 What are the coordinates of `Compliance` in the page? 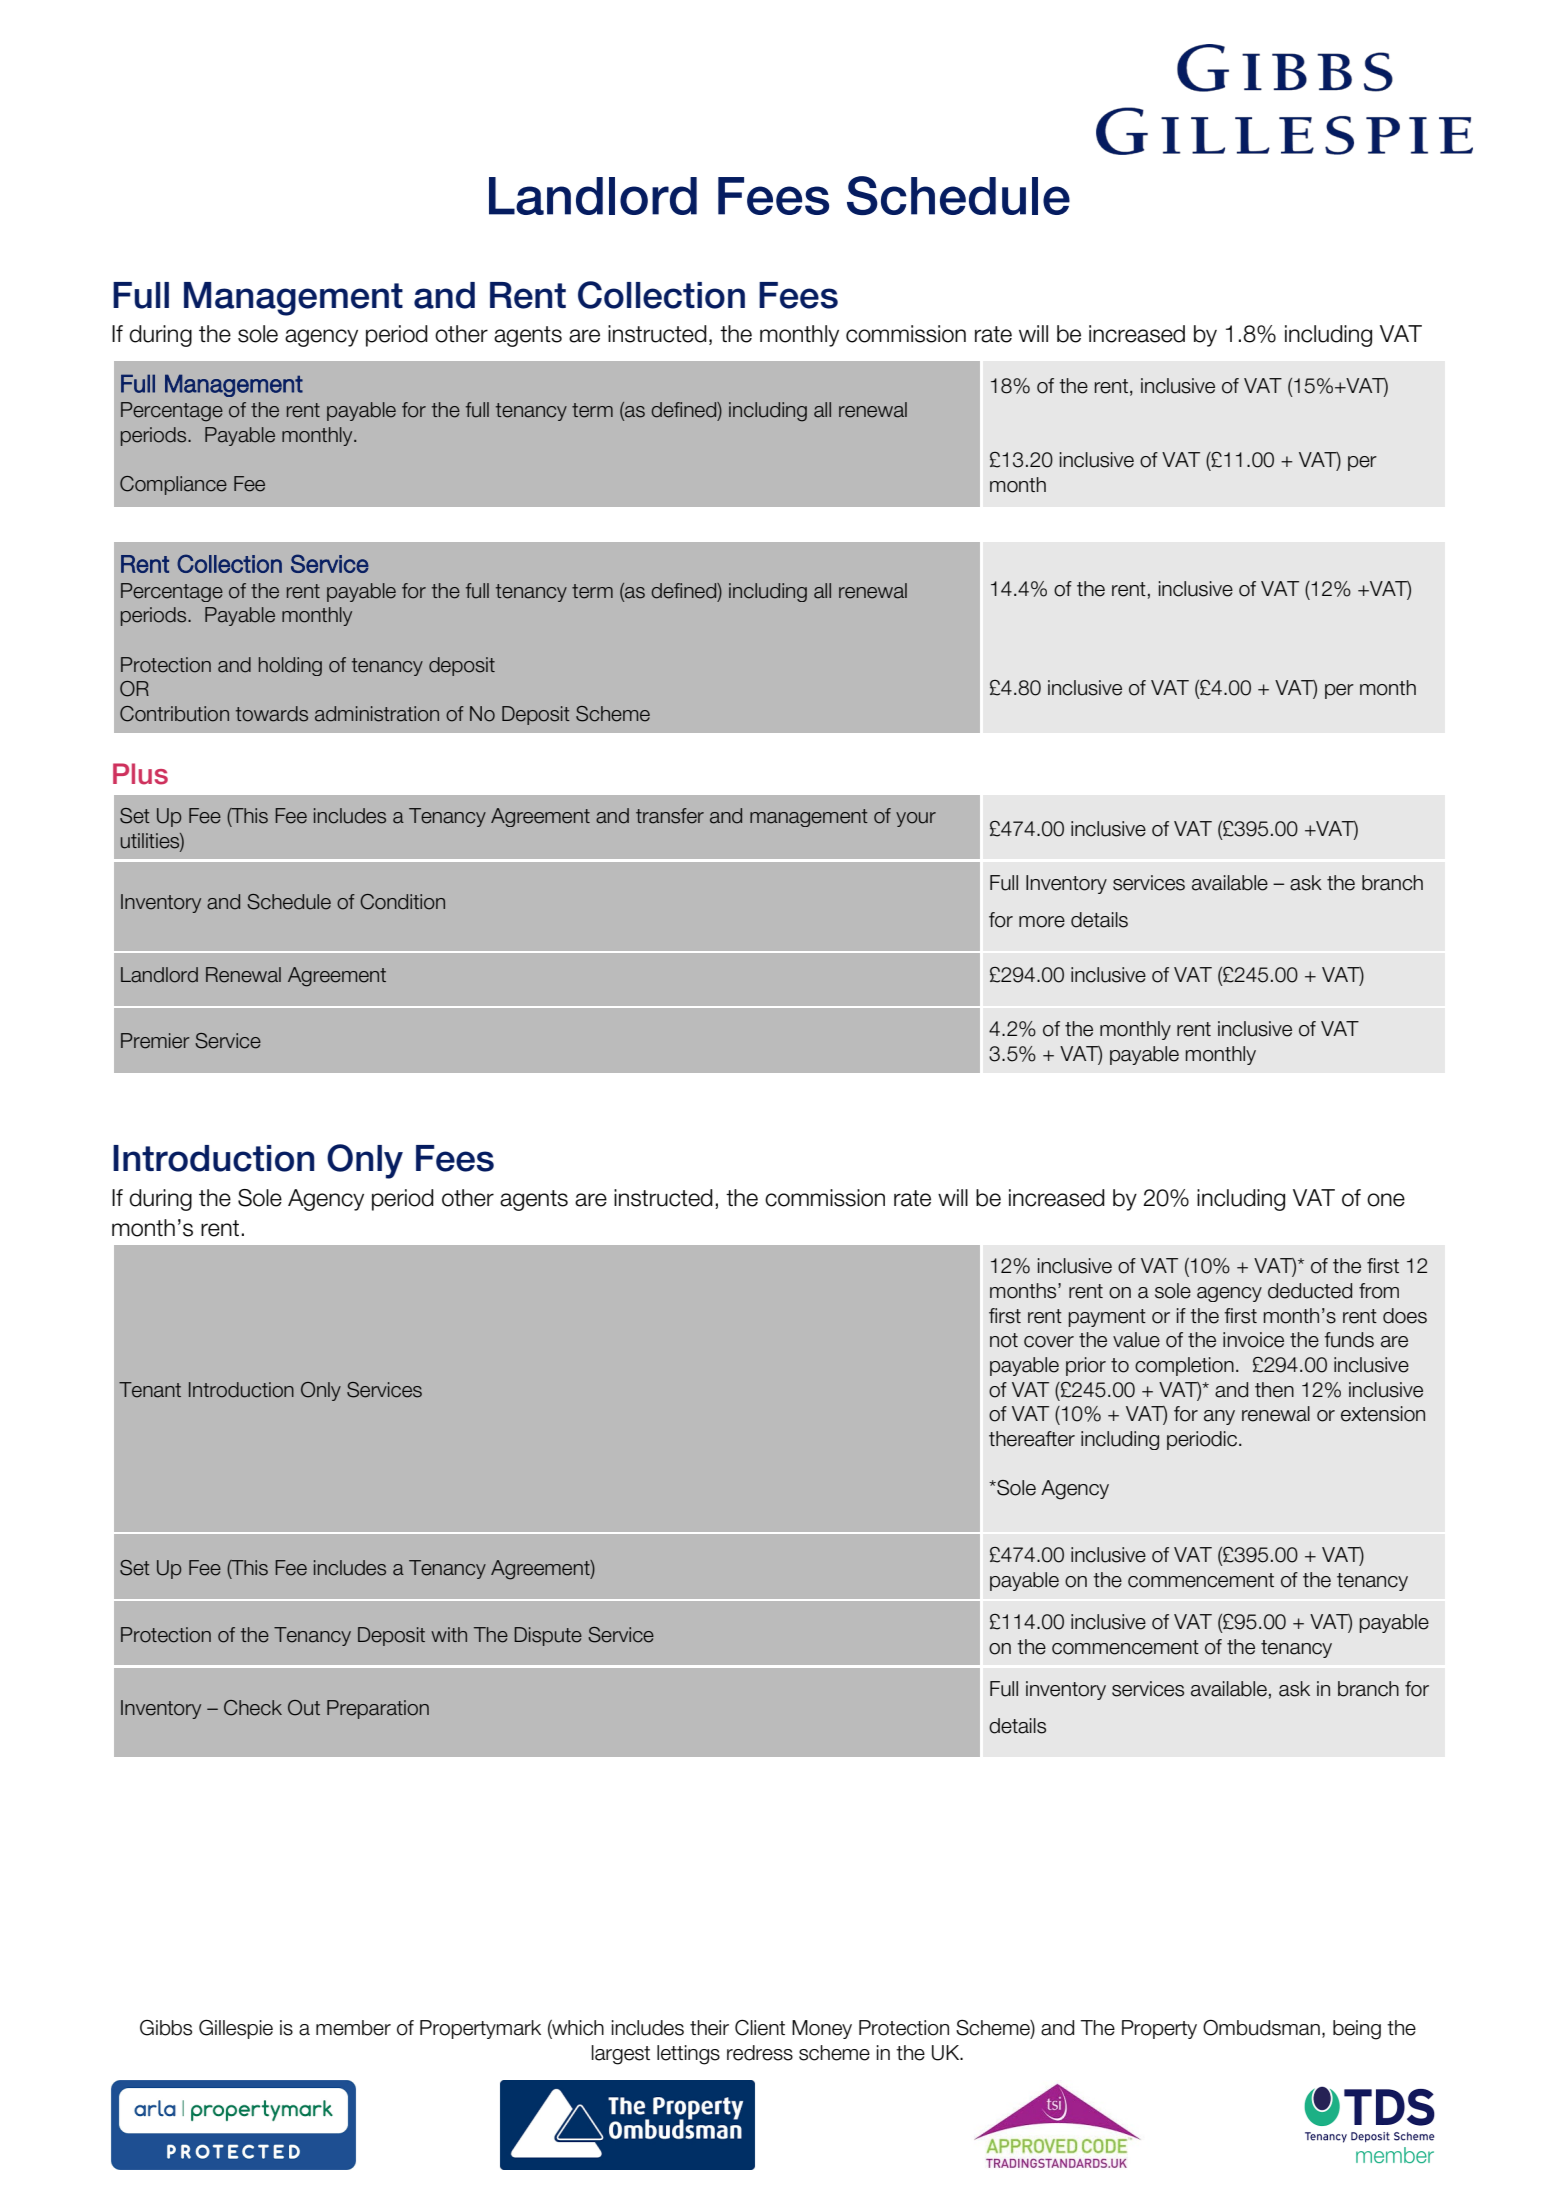 It's located at (173, 485).
